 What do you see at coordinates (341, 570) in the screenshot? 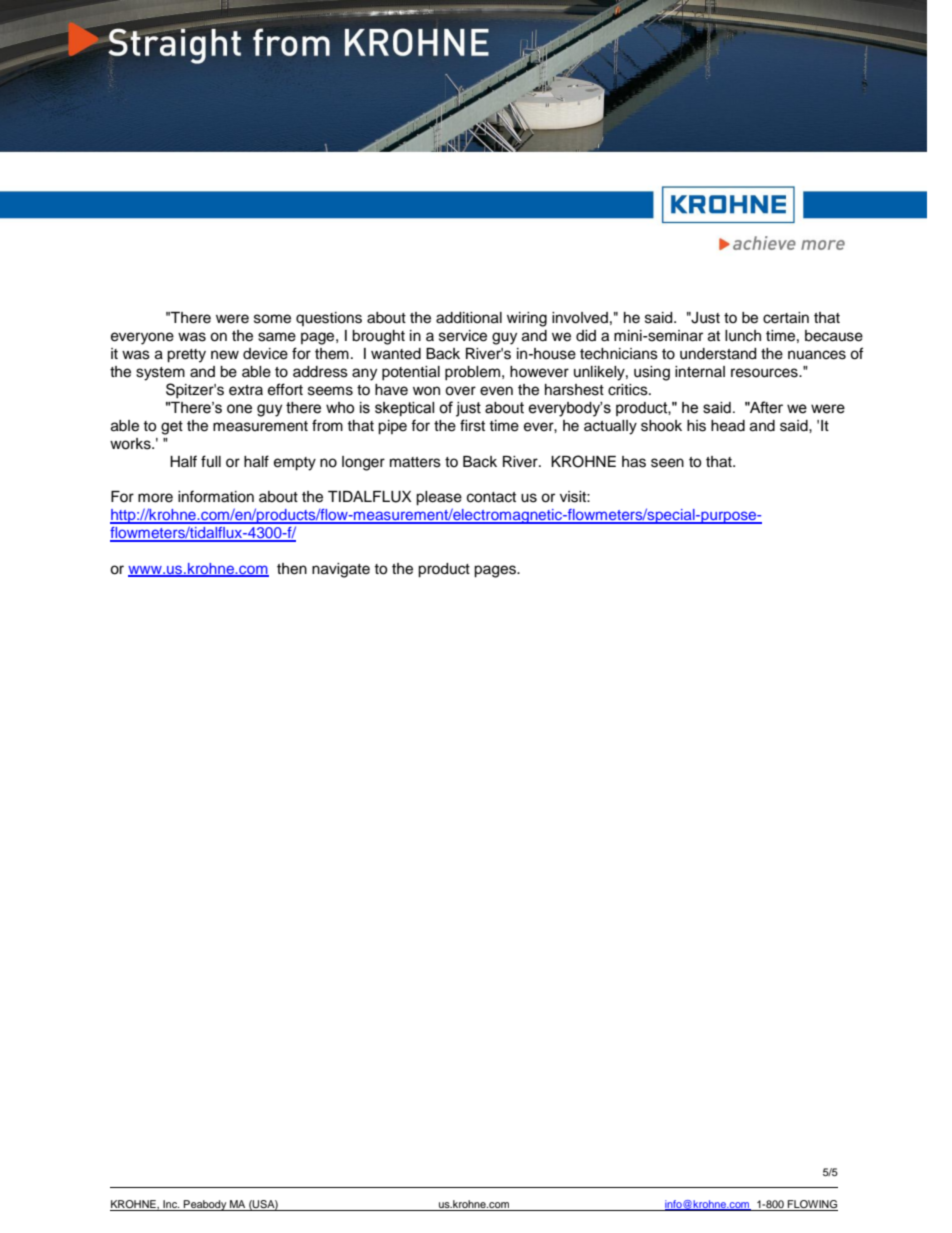
I see `navigate` at bounding box center [341, 570].
